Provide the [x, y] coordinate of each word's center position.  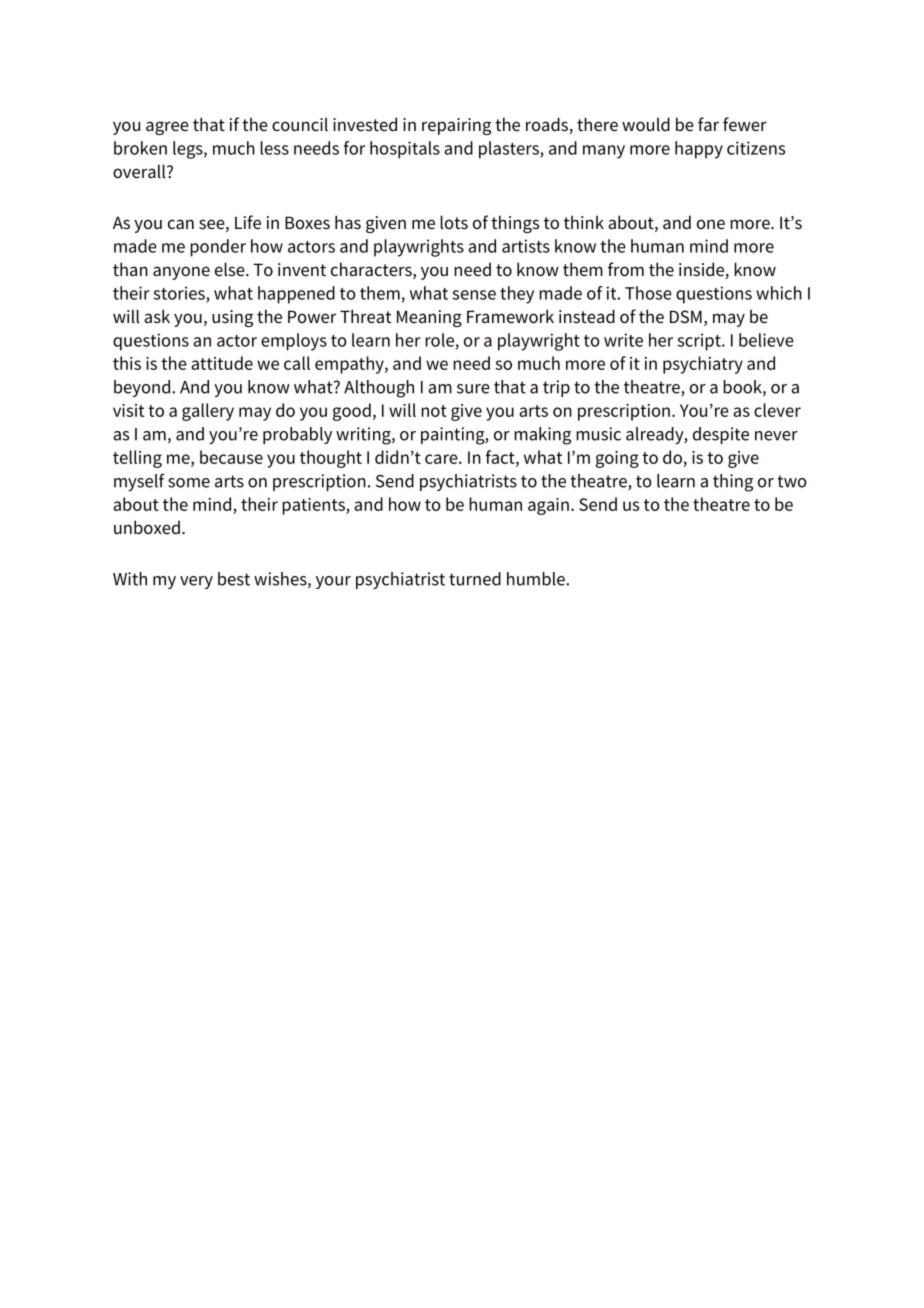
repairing [456, 126]
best [234, 579]
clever [777, 410]
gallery [208, 412]
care [442, 459]
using [232, 318]
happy [699, 150]
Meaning [429, 318]
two [792, 481]
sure [473, 389]
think [584, 222]
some [189, 483]
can [181, 224]
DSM [686, 316]
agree [167, 128]
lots [454, 222]
